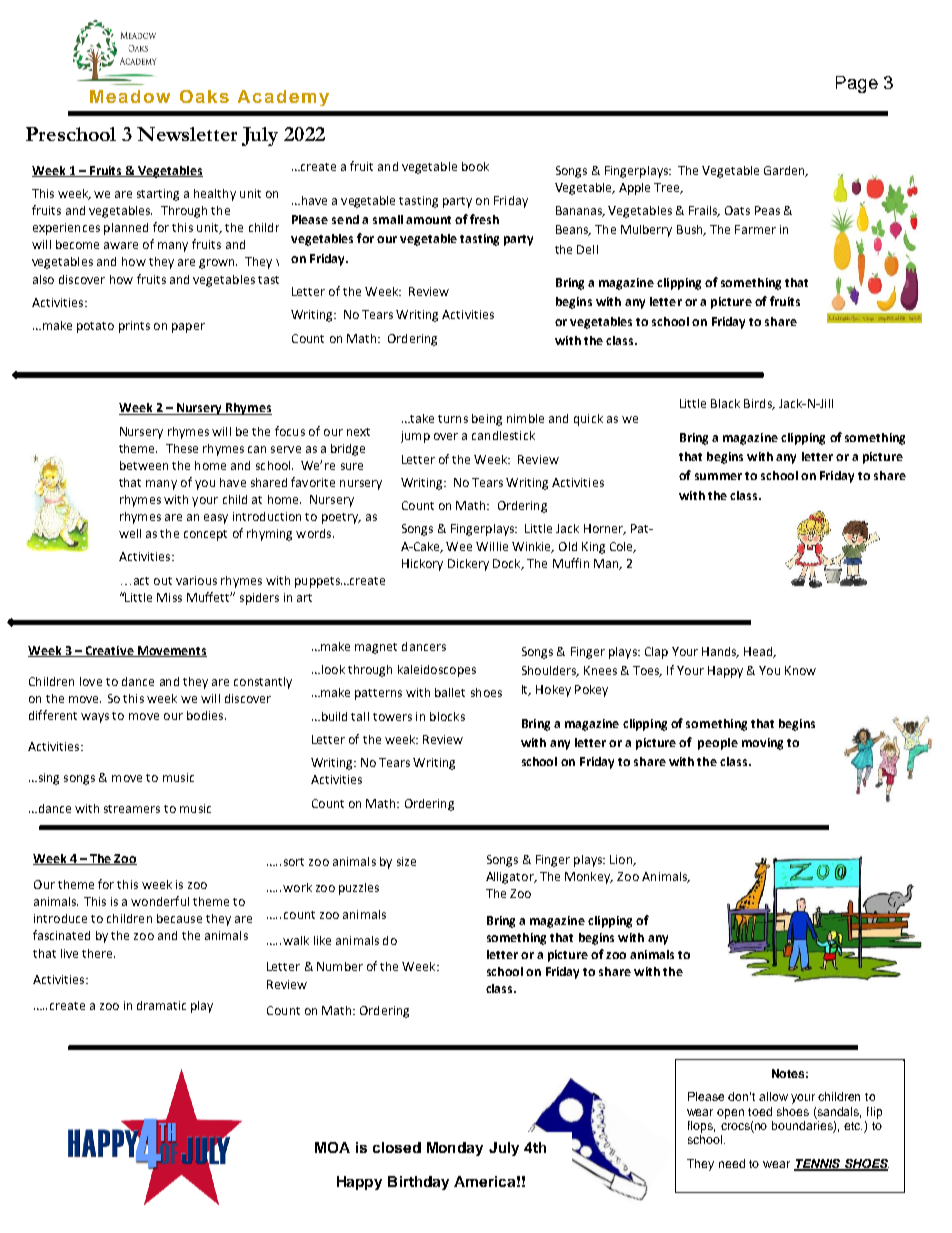  I want to click on Dickery, so click(468, 565).
